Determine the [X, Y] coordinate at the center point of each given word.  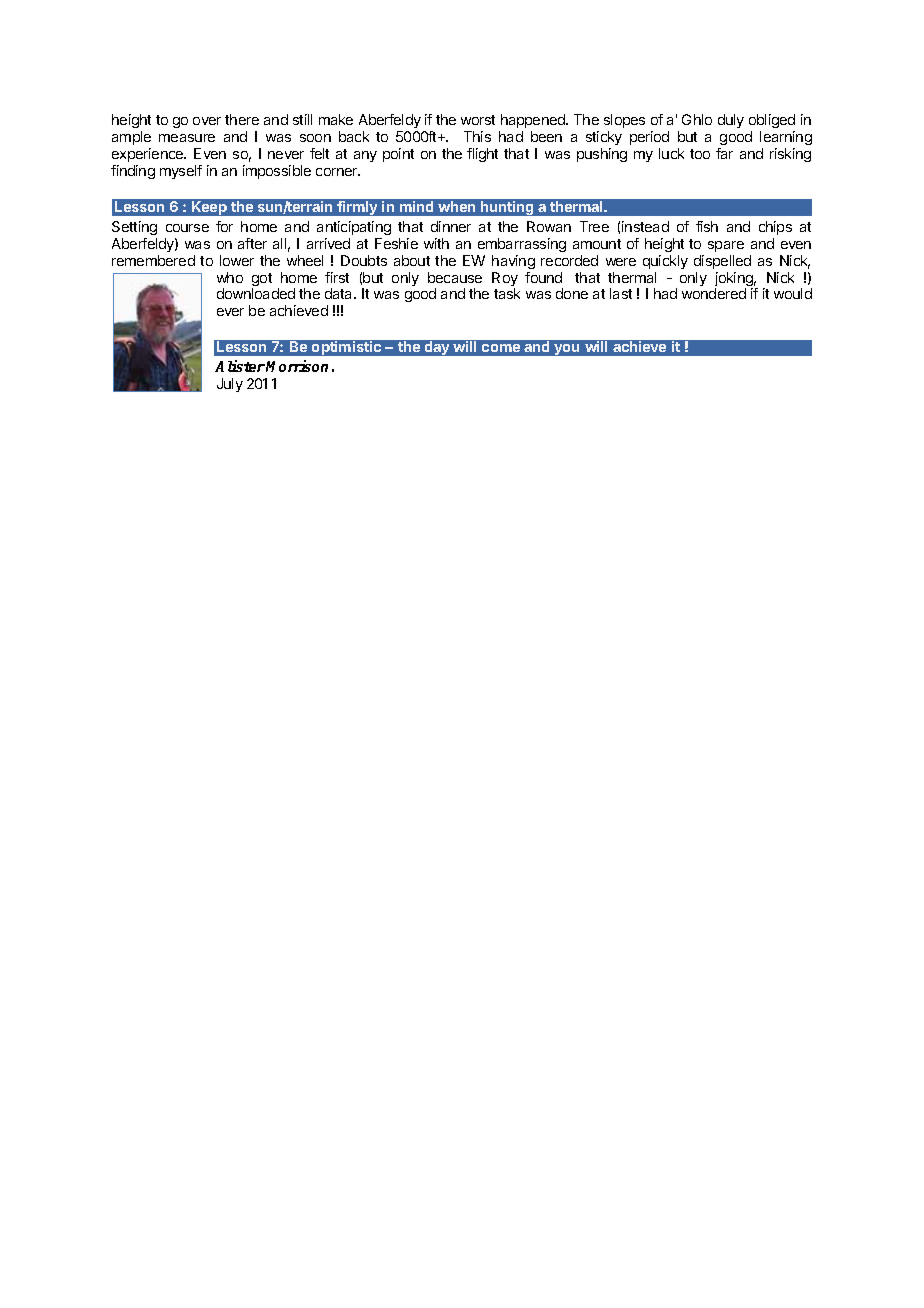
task [507, 293]
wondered [714, 293]
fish [707, 226]
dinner [451, 226]
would [793, 293]
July [230, 385]
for [224, 226]
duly [731, 121]
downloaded [256, 293]
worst [478, 120]
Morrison [297, 366]
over [207, 121]
